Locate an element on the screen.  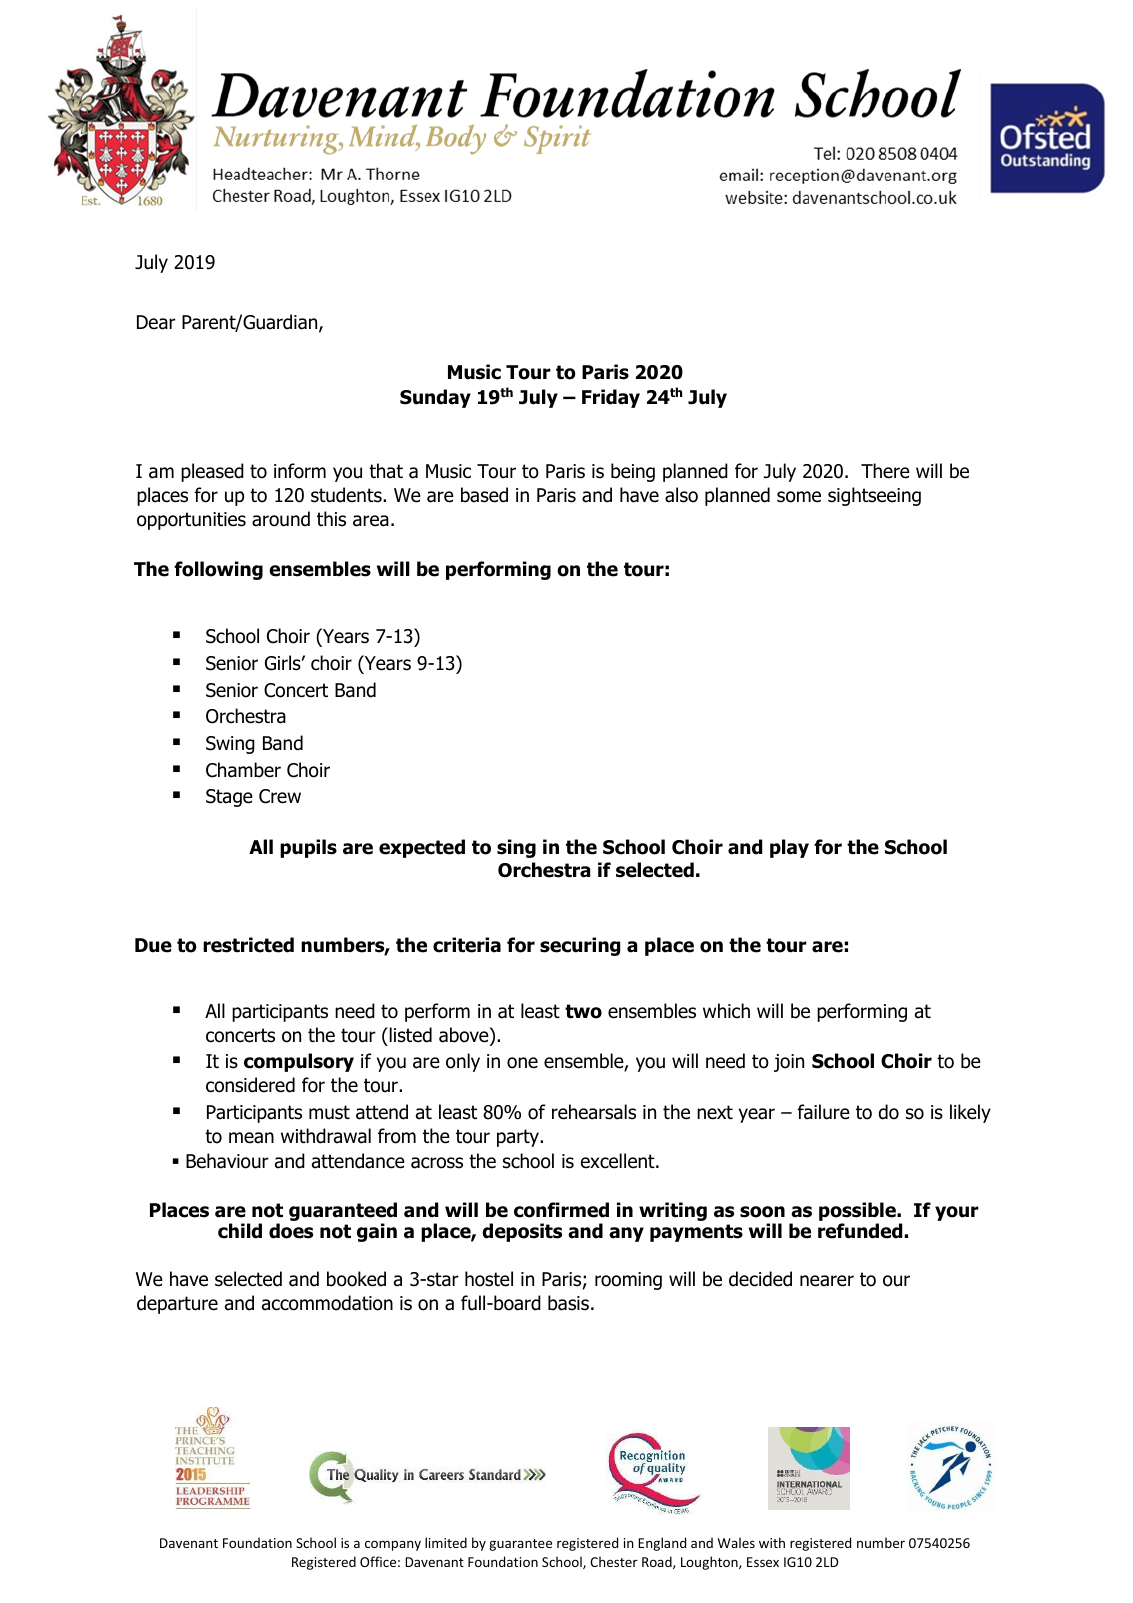
Dear is located at coordinates (156, 322).
